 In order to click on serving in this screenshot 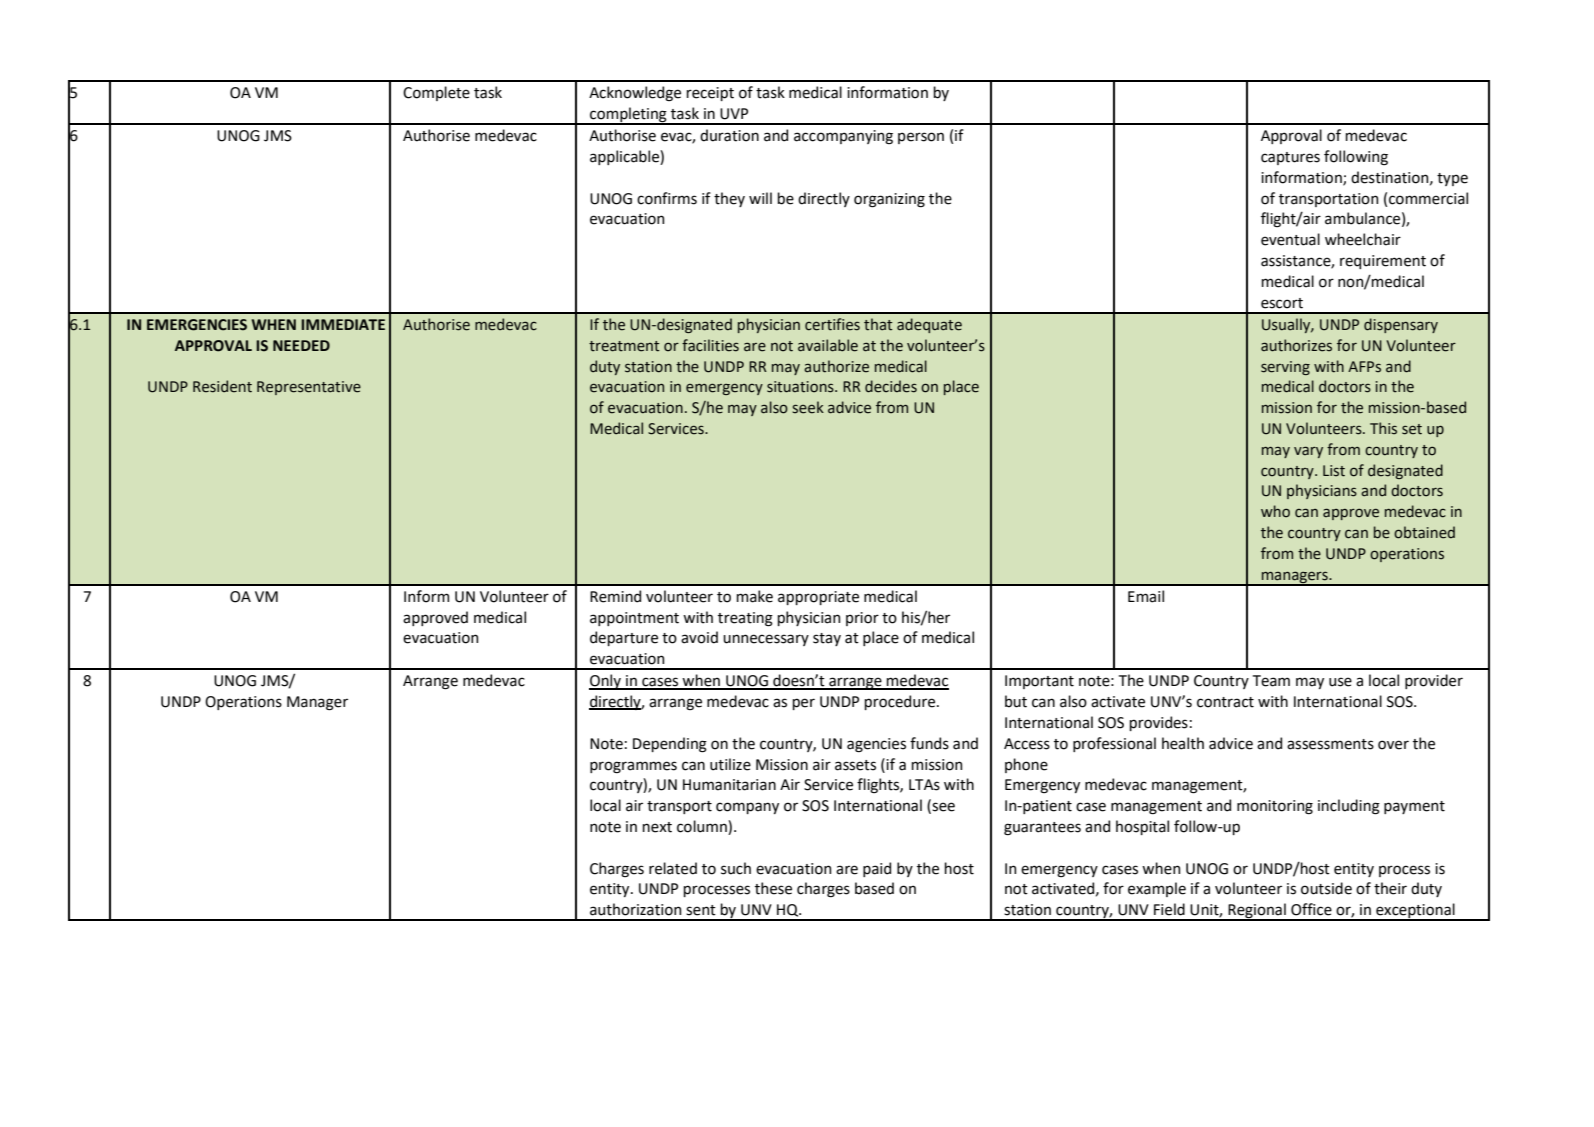, I will do `click(1285, 368)`.
